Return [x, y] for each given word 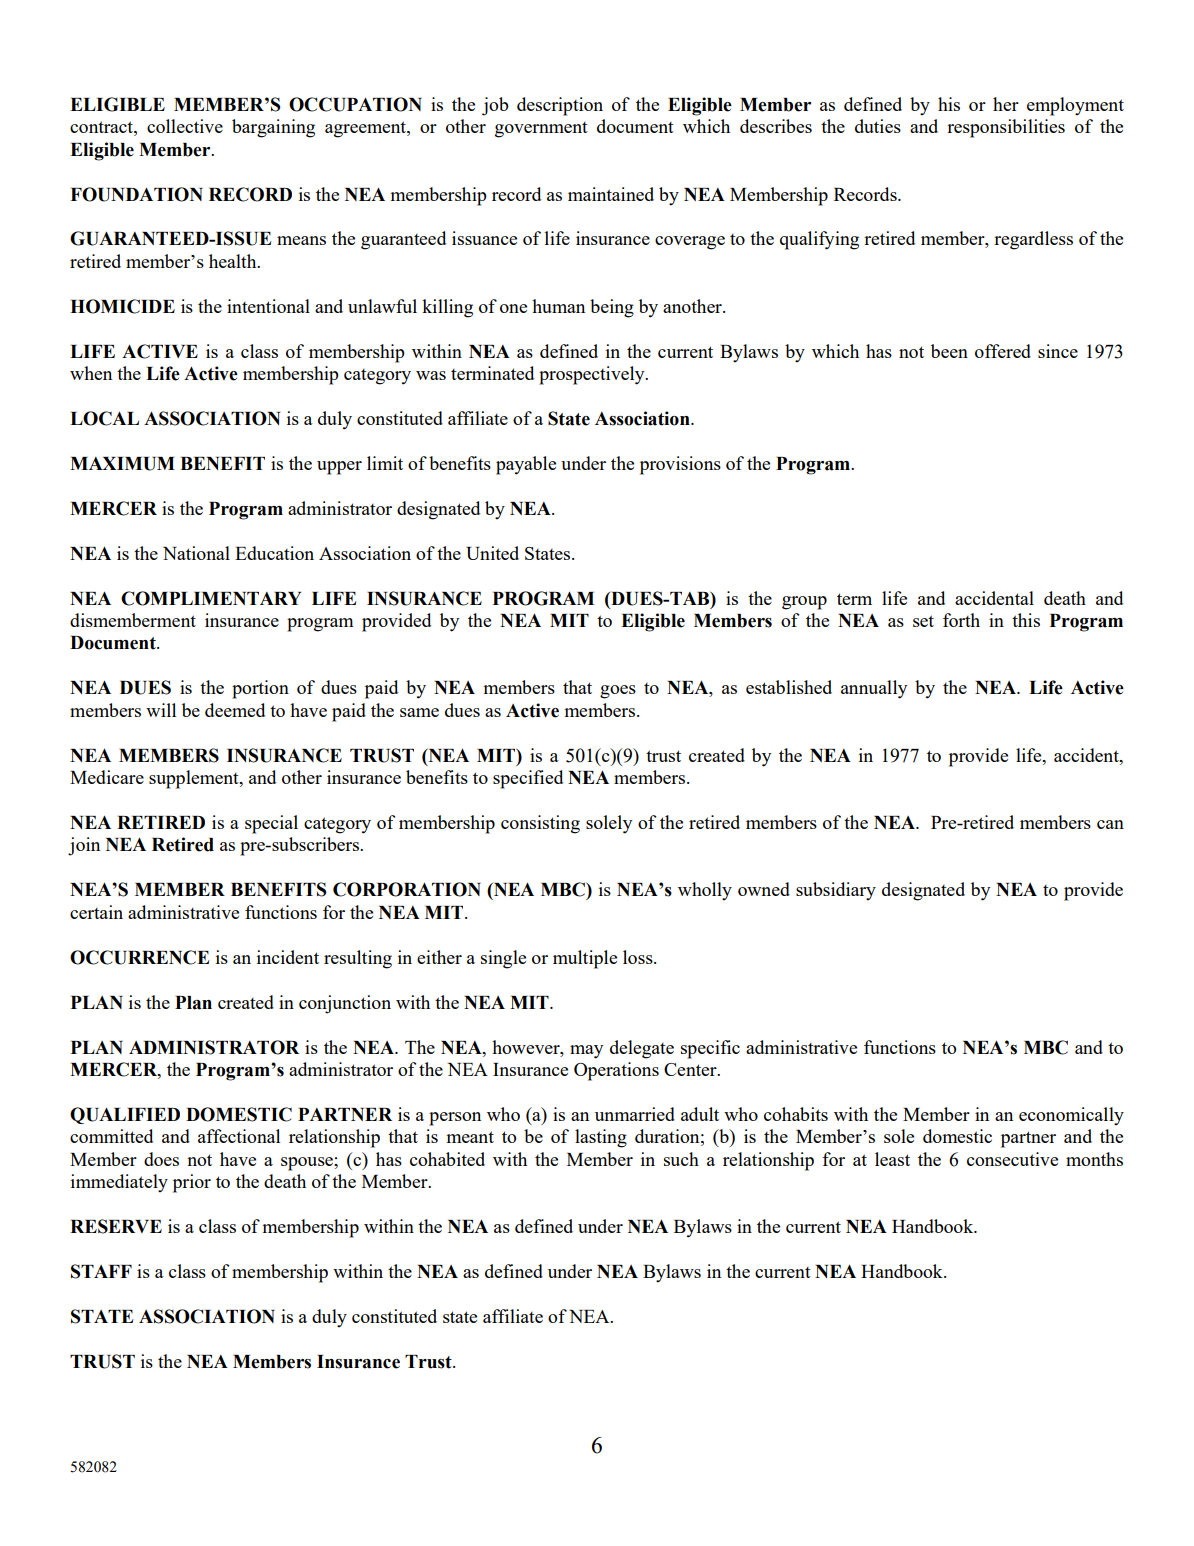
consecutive [1012, 1159]
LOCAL [104, 418]
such [681, 1159]
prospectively [593, 375]
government [541, 130]
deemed [235, 710]
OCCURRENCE [139, 957]
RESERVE [116, 1226]
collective [185, 126]
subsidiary [836, 891]
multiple [585, 959]
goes [618, 692]
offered [1003, 351]
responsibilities [1006, 128]
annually [874, 689]
